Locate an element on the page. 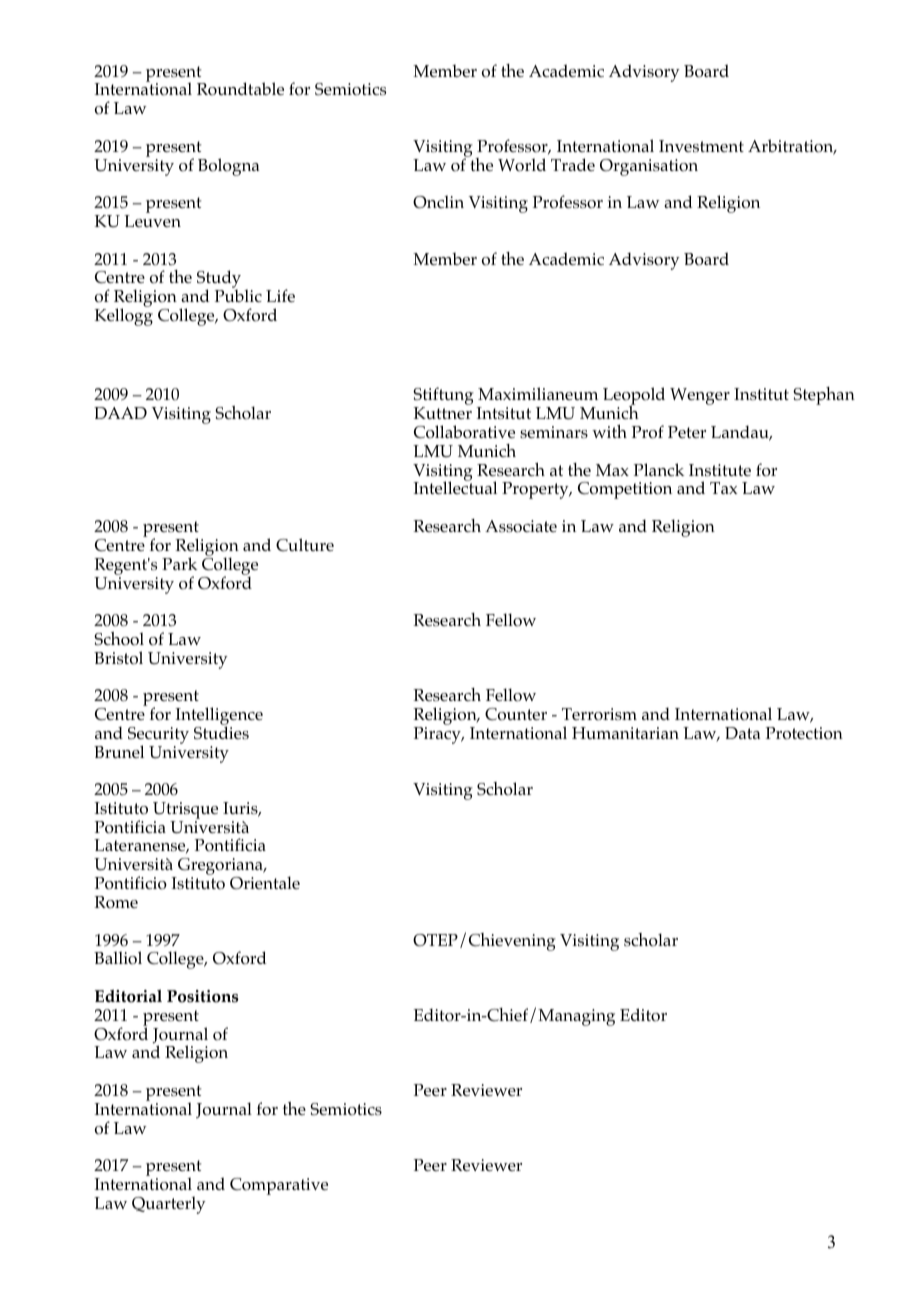 This image has width=924, height=1308. Investment is located at coordinates (701, 146).
